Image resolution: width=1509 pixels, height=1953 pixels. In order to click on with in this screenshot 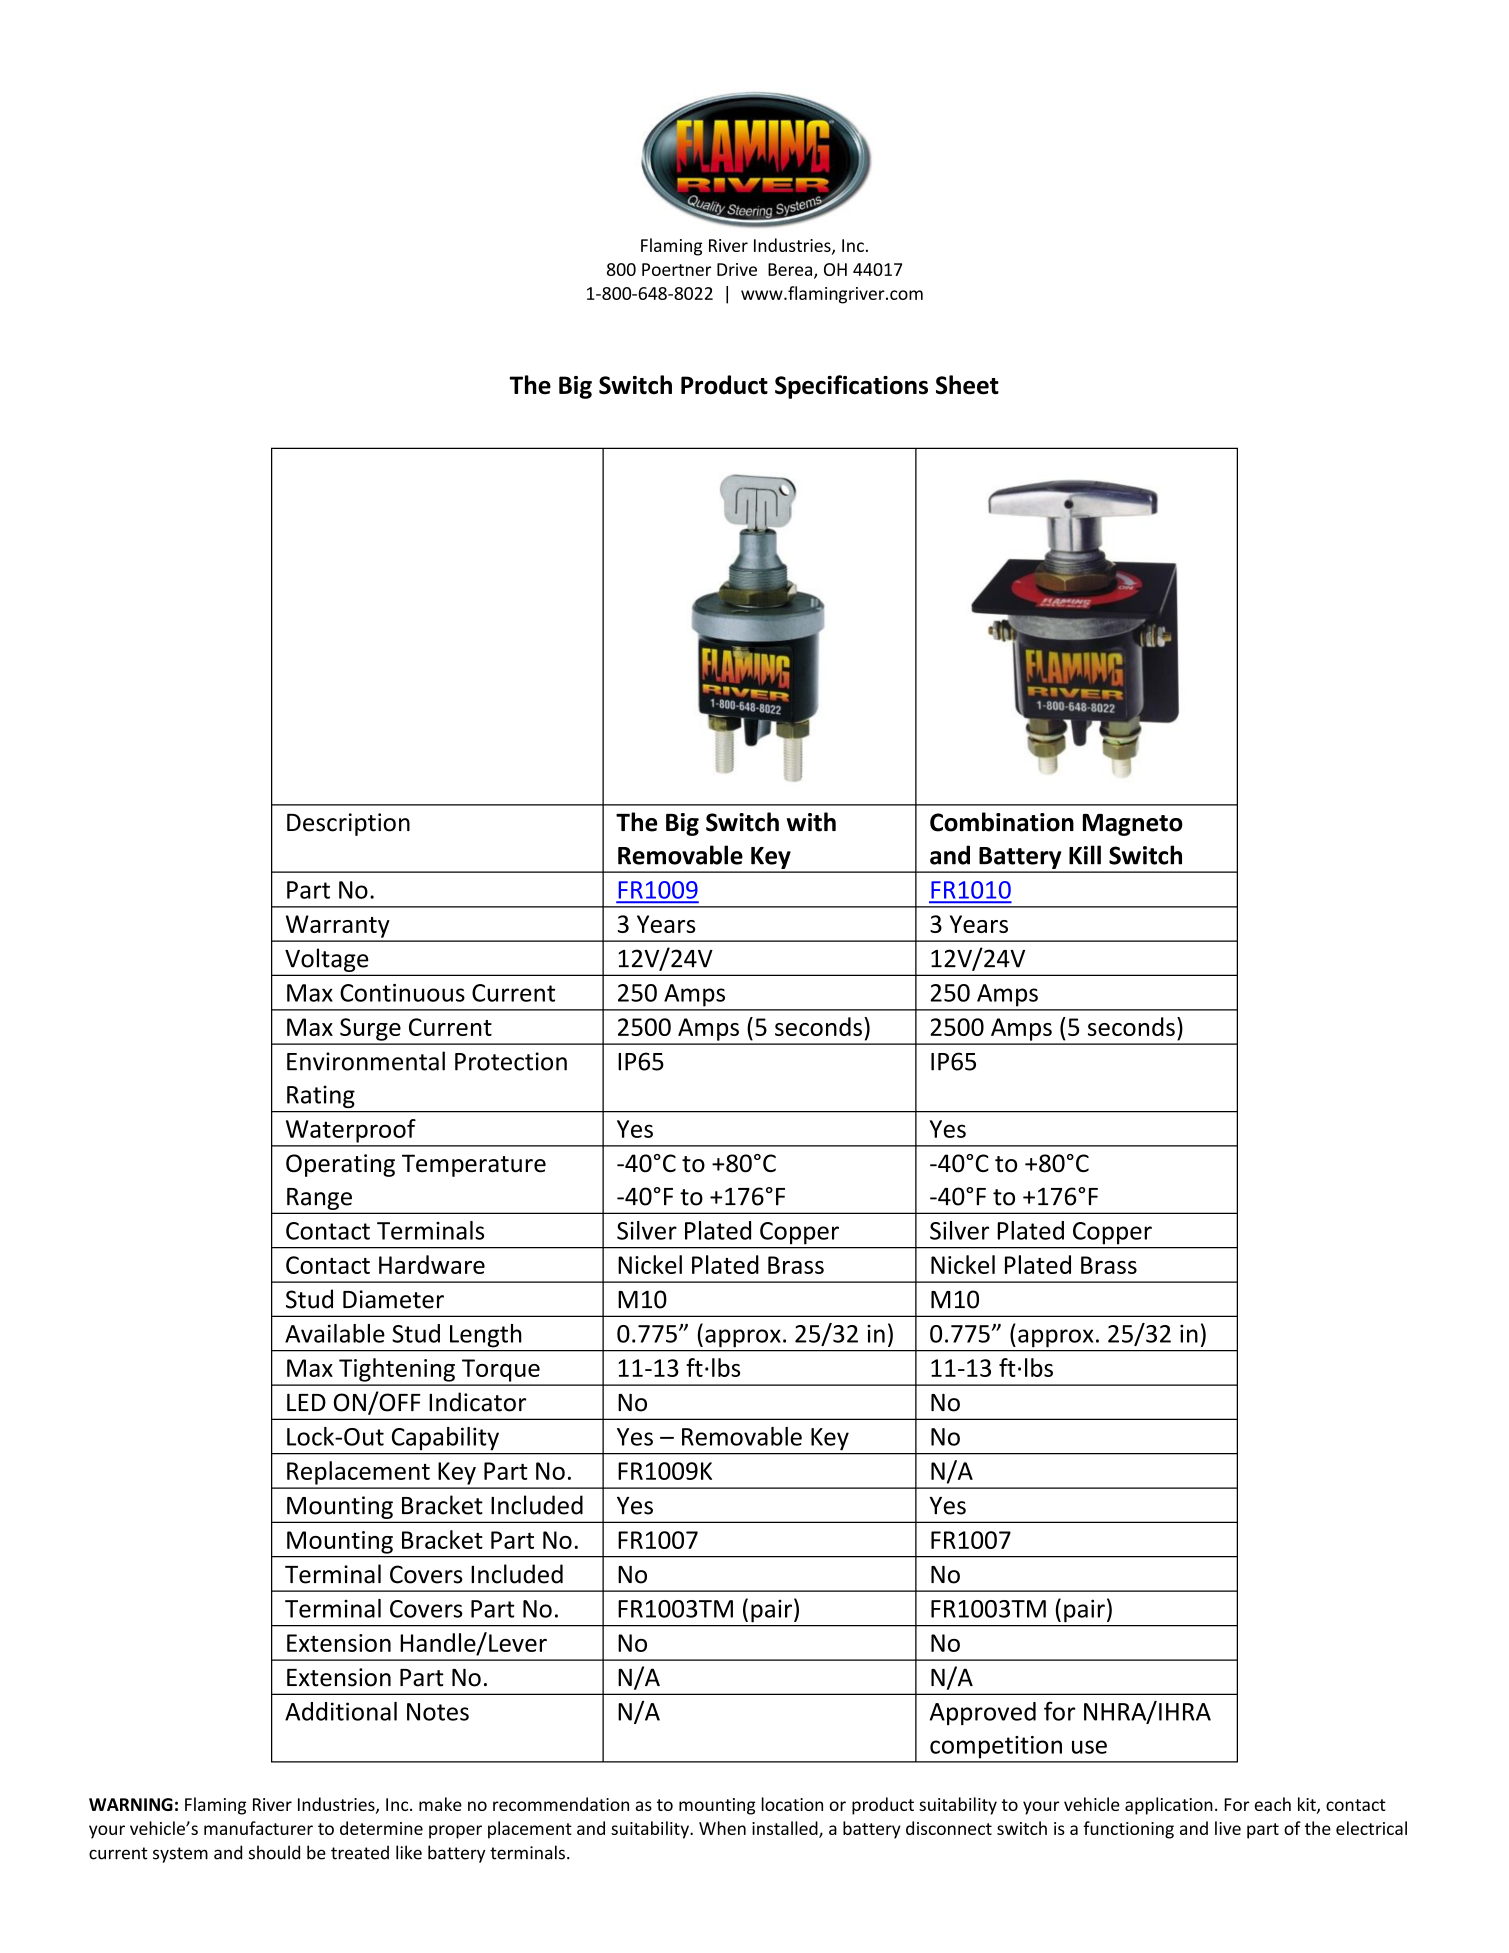, I will do `click(811, 822)`.
